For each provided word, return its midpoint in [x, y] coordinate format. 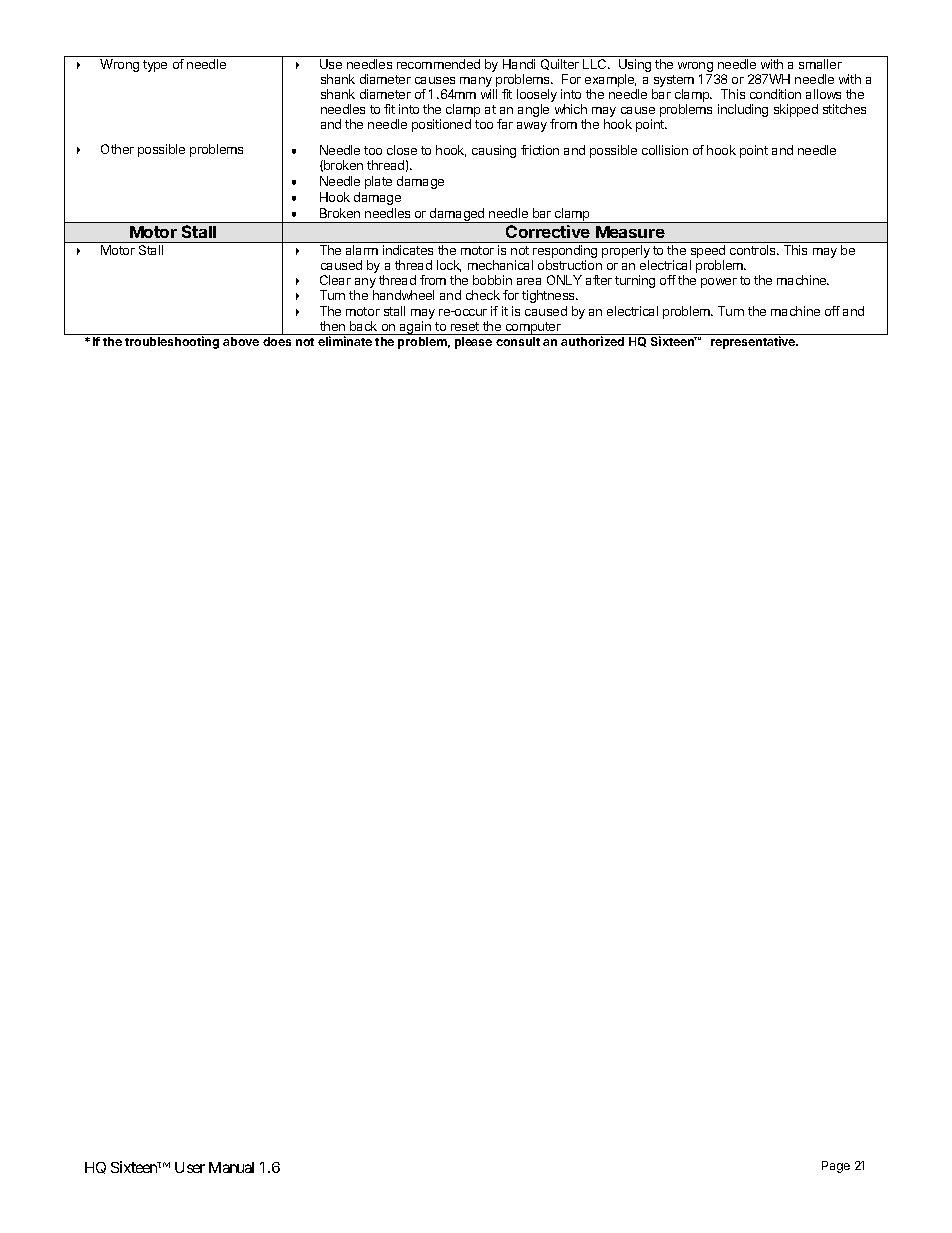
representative [754, 342]
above [241, 341]
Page [836, 1167]
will [489, 94]
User [190, 1167]
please [473, 343]
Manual [231, 1167]
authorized [592, 341]
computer [533, 328]
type [155, 66]
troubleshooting [172, 342]
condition [775, 94]
